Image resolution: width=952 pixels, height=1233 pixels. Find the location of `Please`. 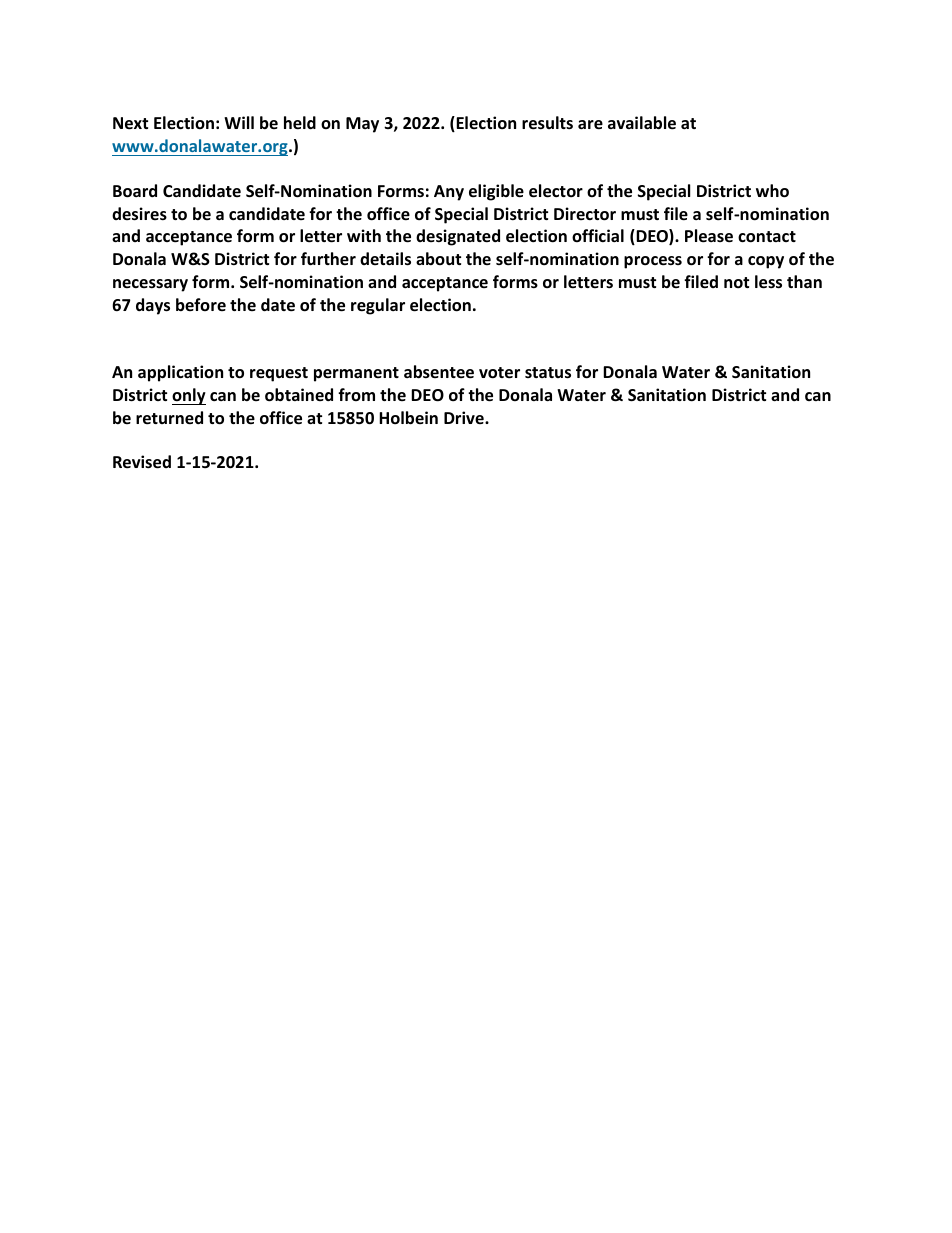

Please is located at coordinates (709, 236).
